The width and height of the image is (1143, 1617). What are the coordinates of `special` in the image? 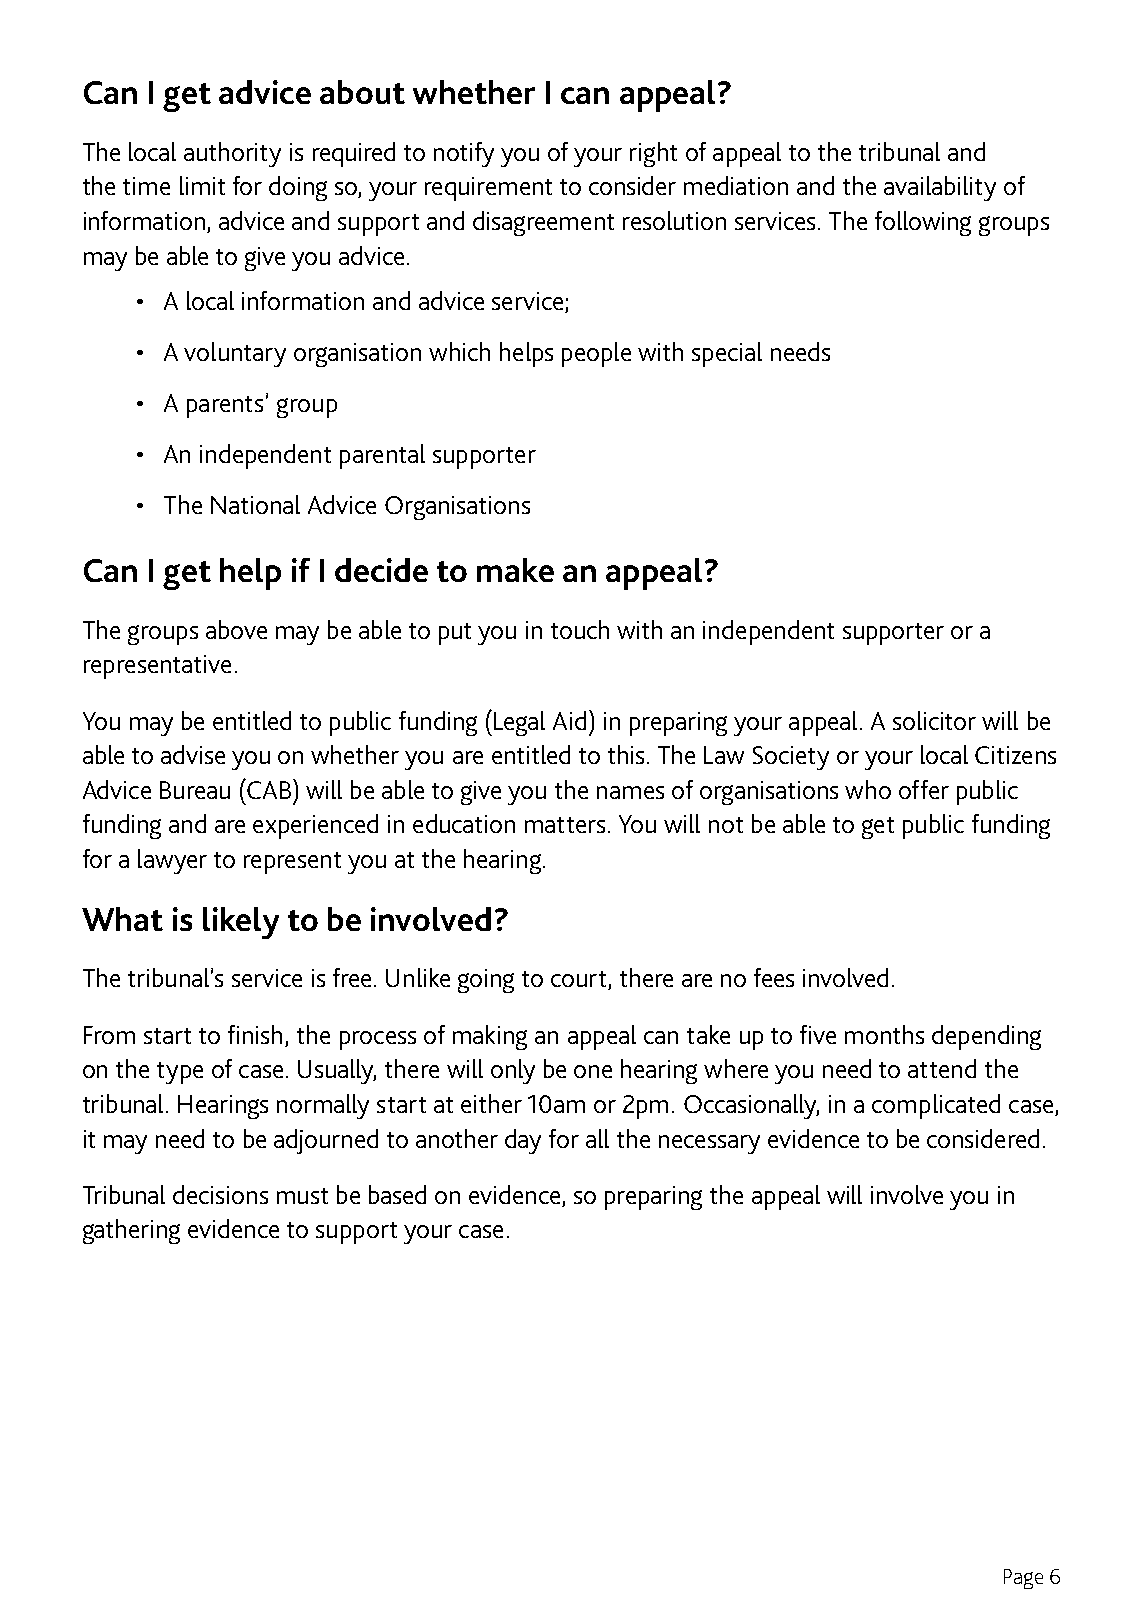 It's located at (727, 354).
